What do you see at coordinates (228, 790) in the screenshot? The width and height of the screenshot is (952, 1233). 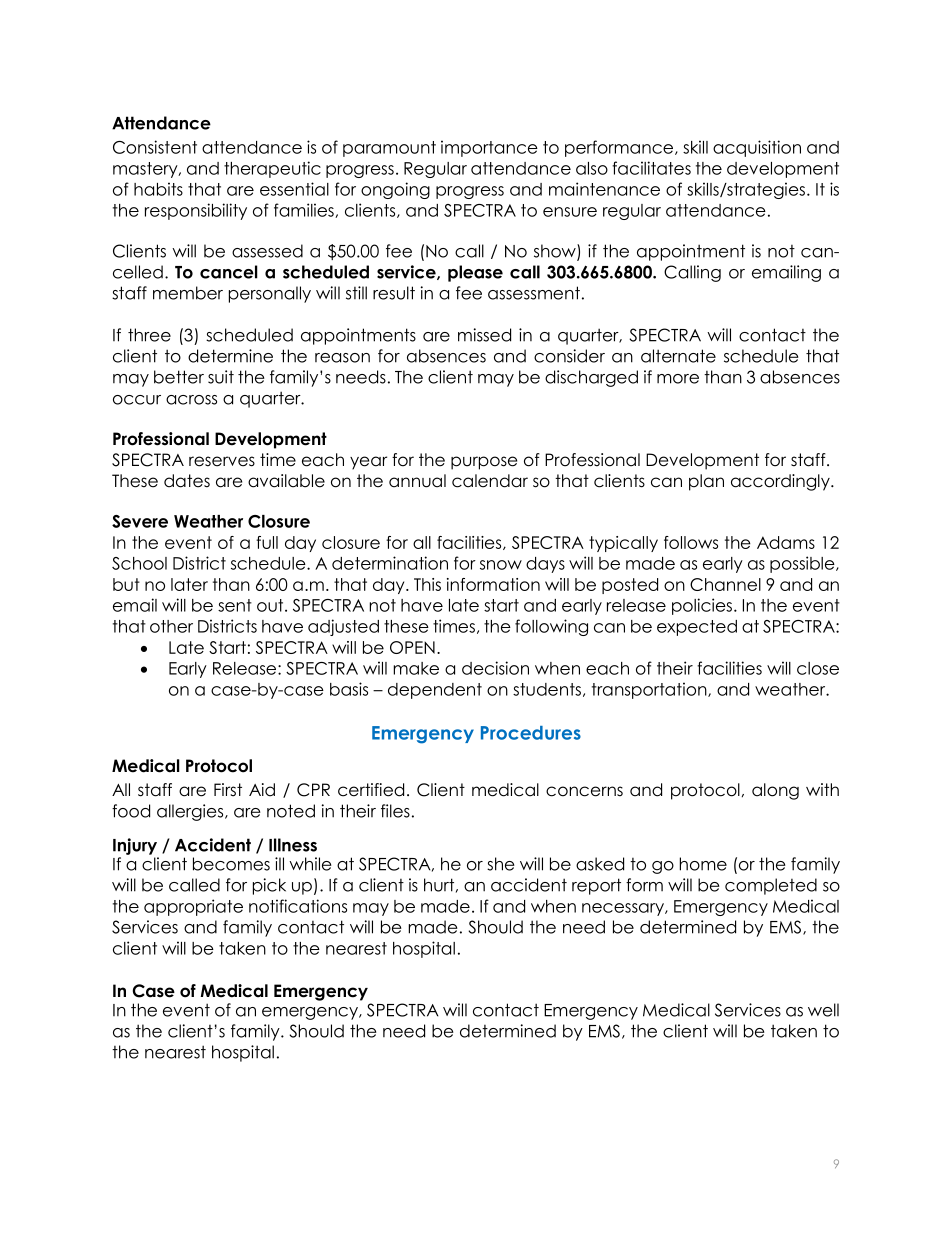 I see `First` at bounding box center [228, 790].
